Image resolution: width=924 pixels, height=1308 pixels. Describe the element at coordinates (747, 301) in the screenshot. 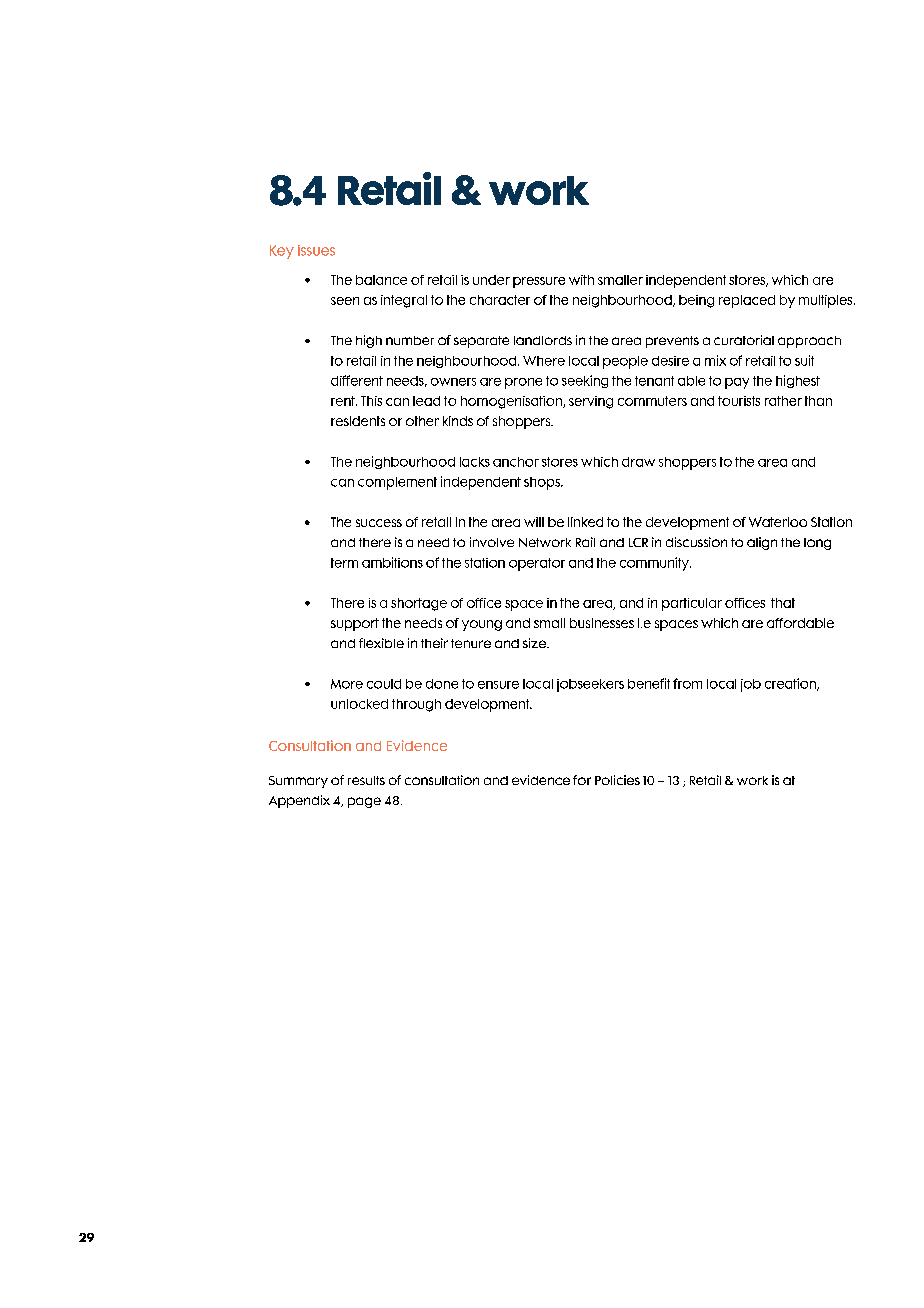

I see `replaced` at that location.
